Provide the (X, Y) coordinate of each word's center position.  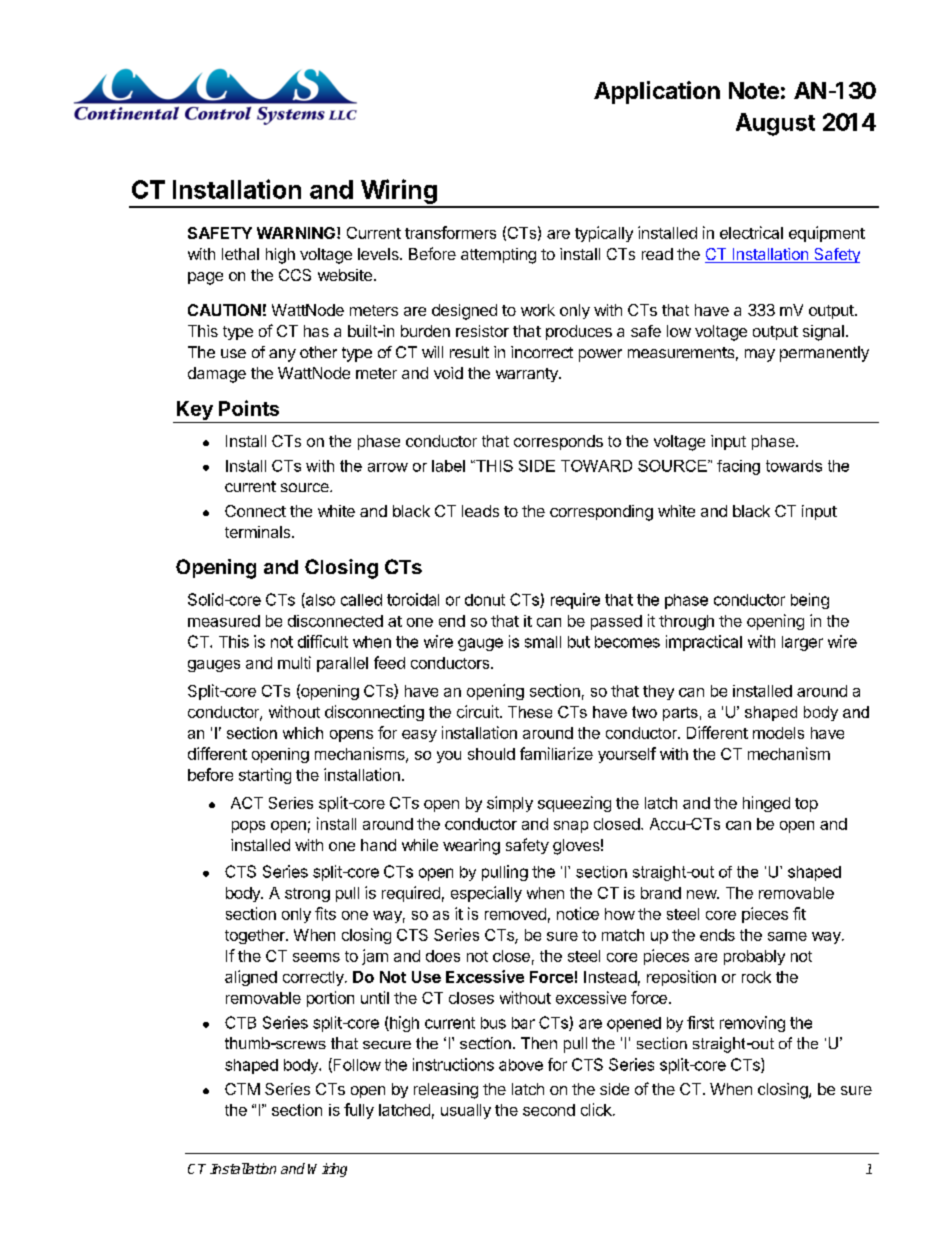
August (775, 124)
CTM (242, 1089)
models (778, 733)
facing (738, 467)
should (491, 754)
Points (249, 408)
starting (265, 776)
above (521, 1065)
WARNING (296, 233)
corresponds (558, 442)
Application (657, 92)
